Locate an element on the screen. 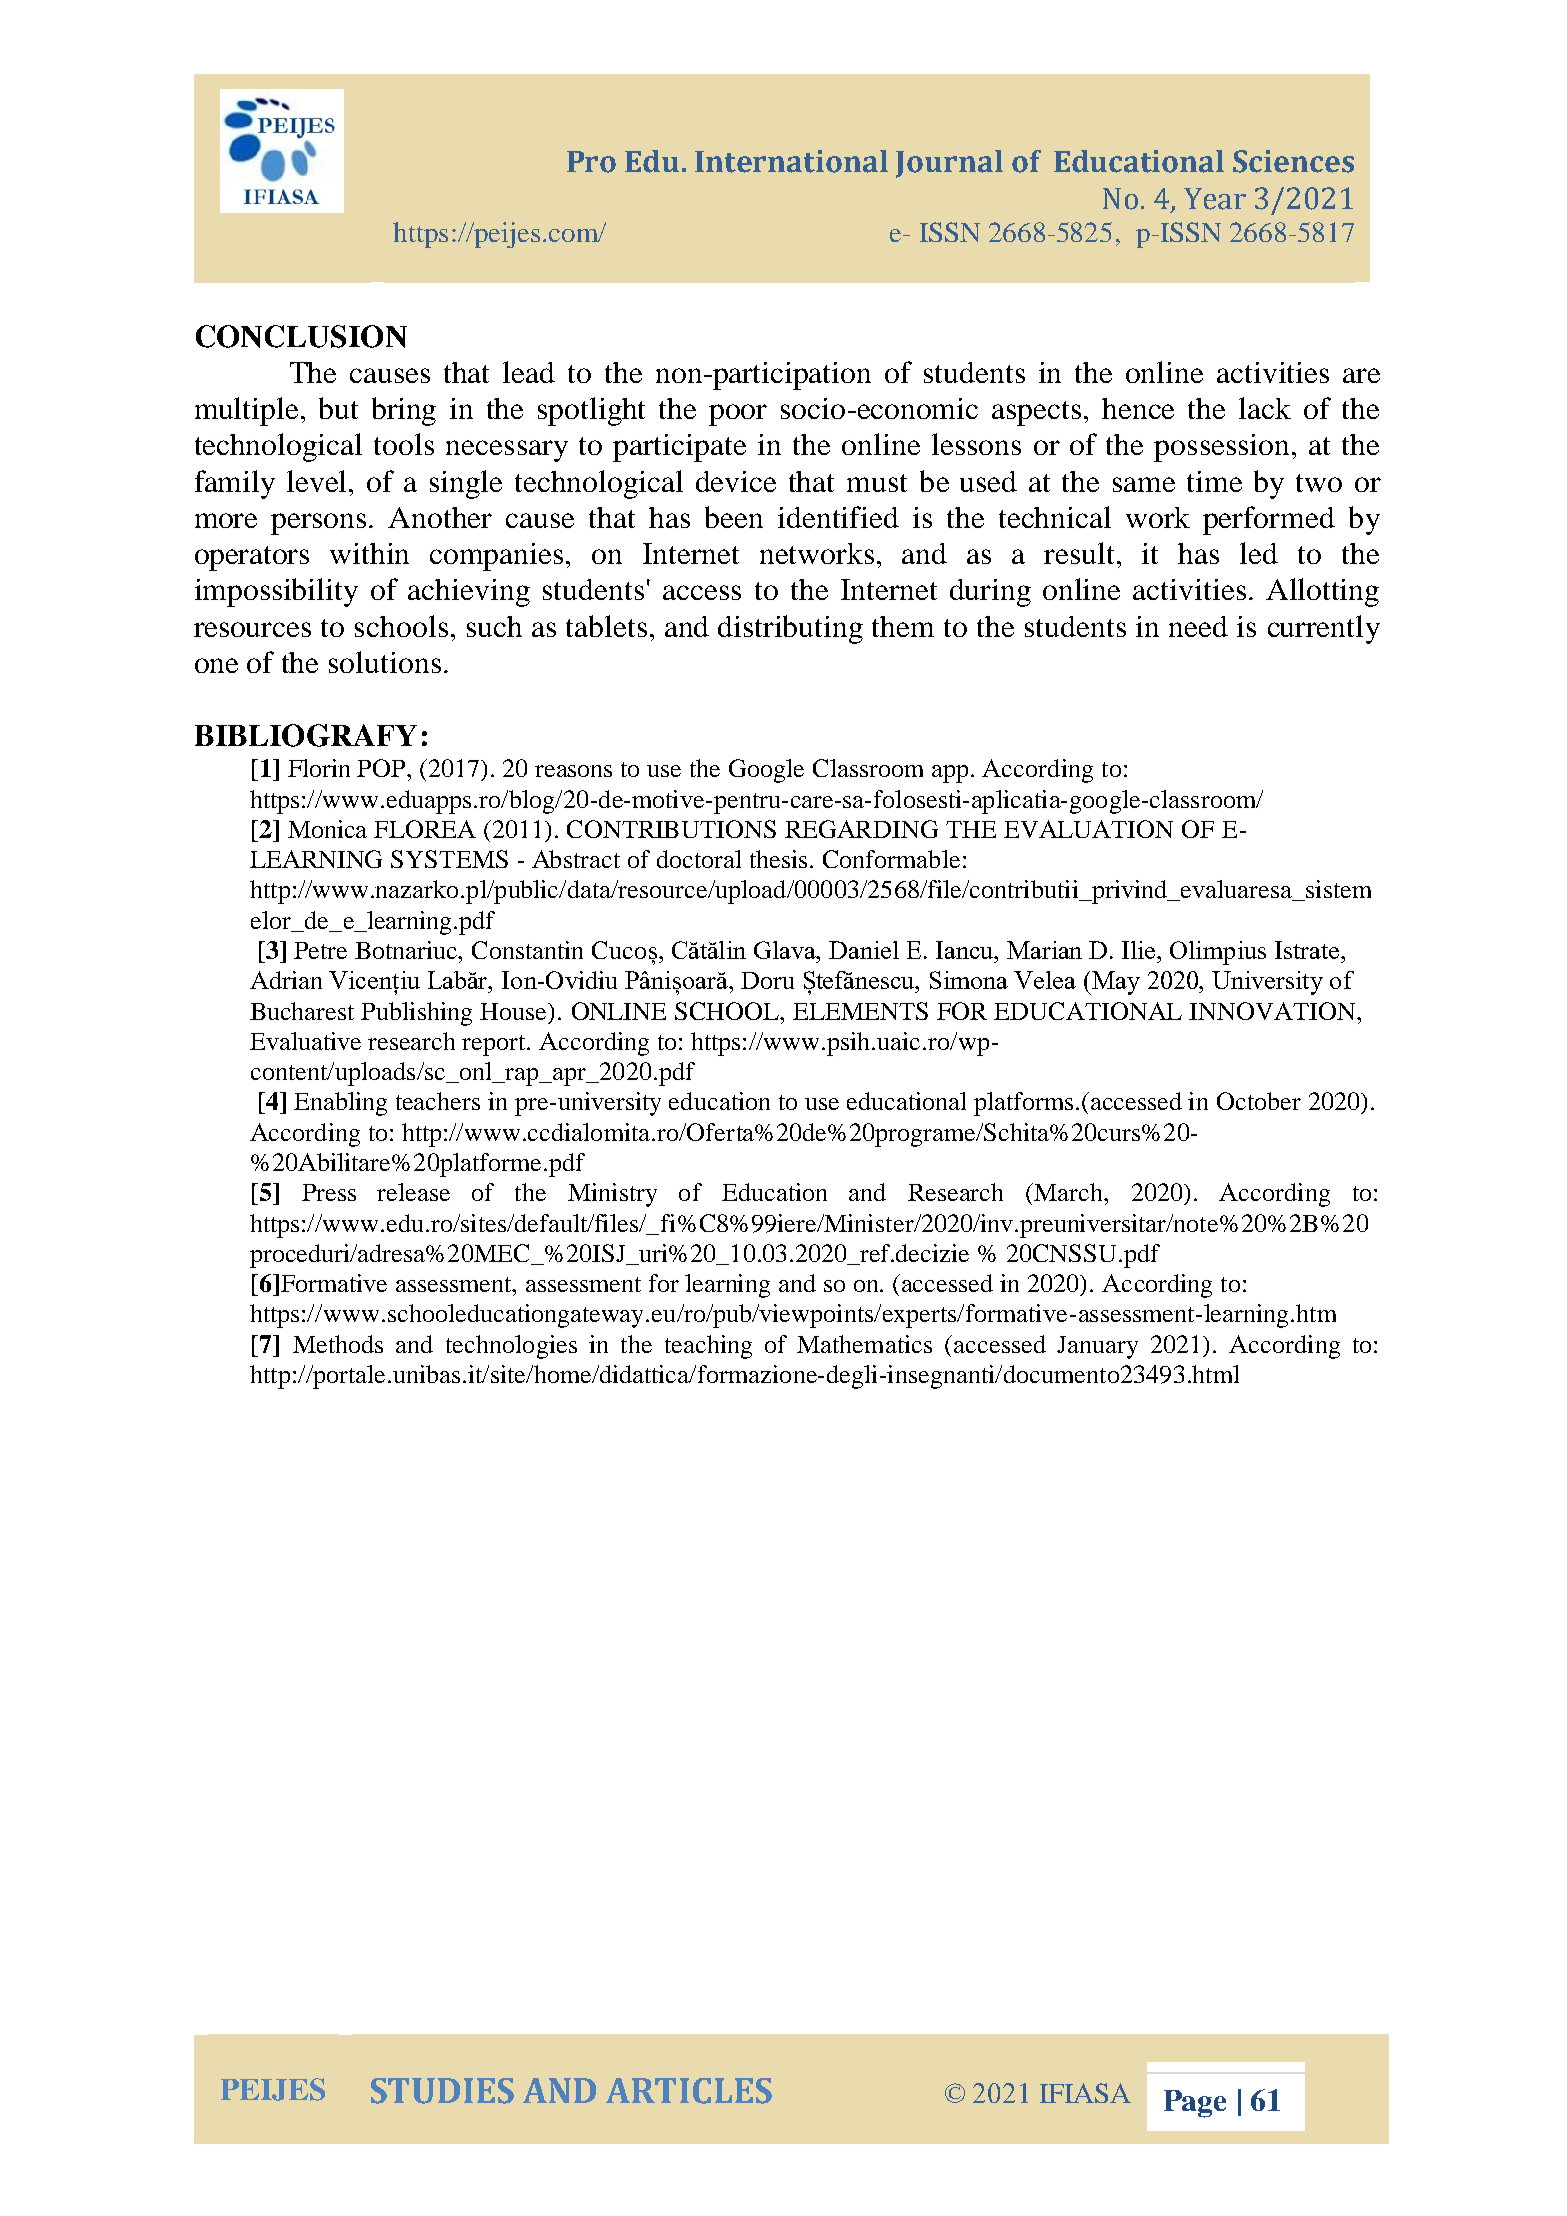 The height and width of the screenshot is (2216, 1567). CONCLUSION is located at coordinates (301, 336).
